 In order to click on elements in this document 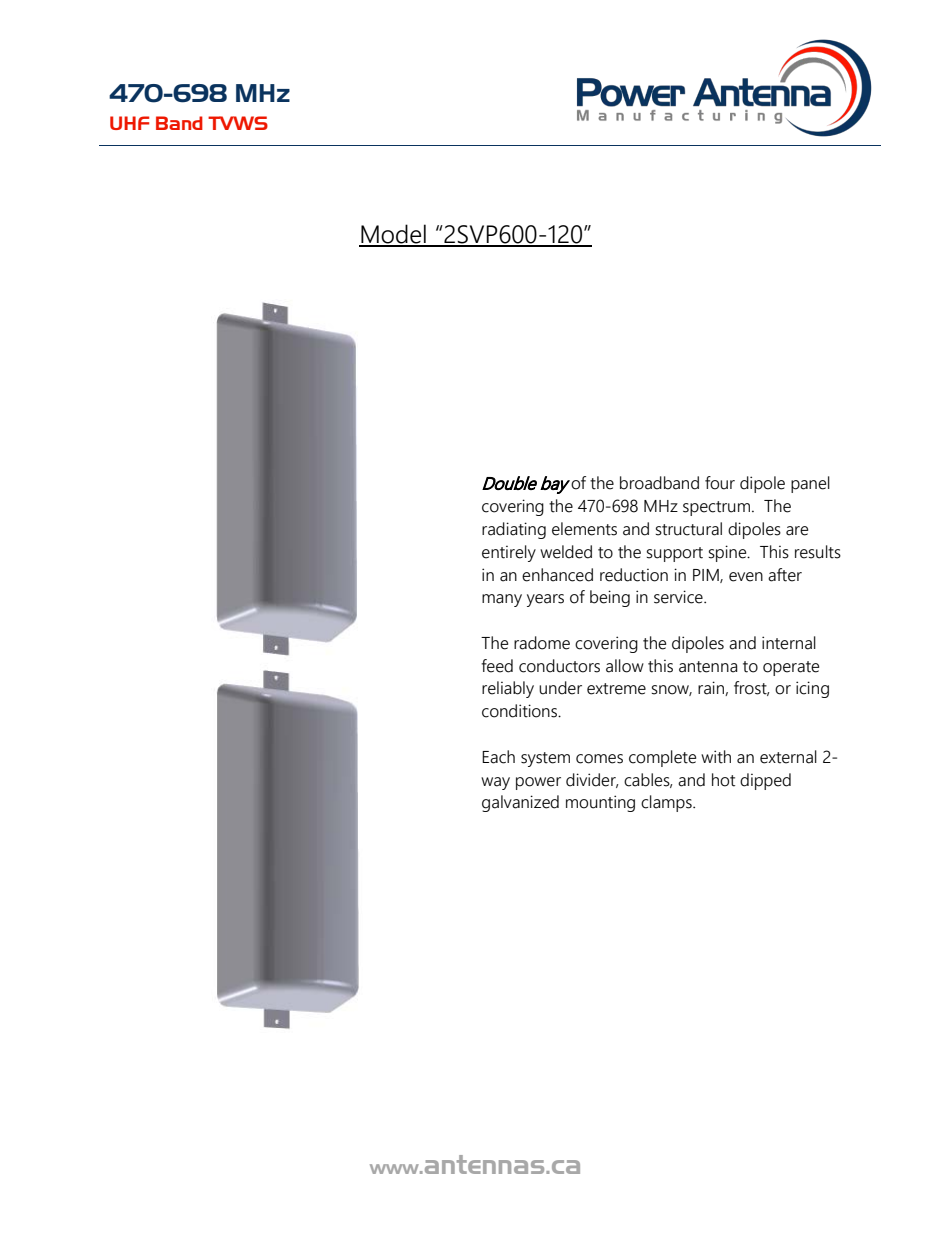, I will do `click(584, 529)`.
